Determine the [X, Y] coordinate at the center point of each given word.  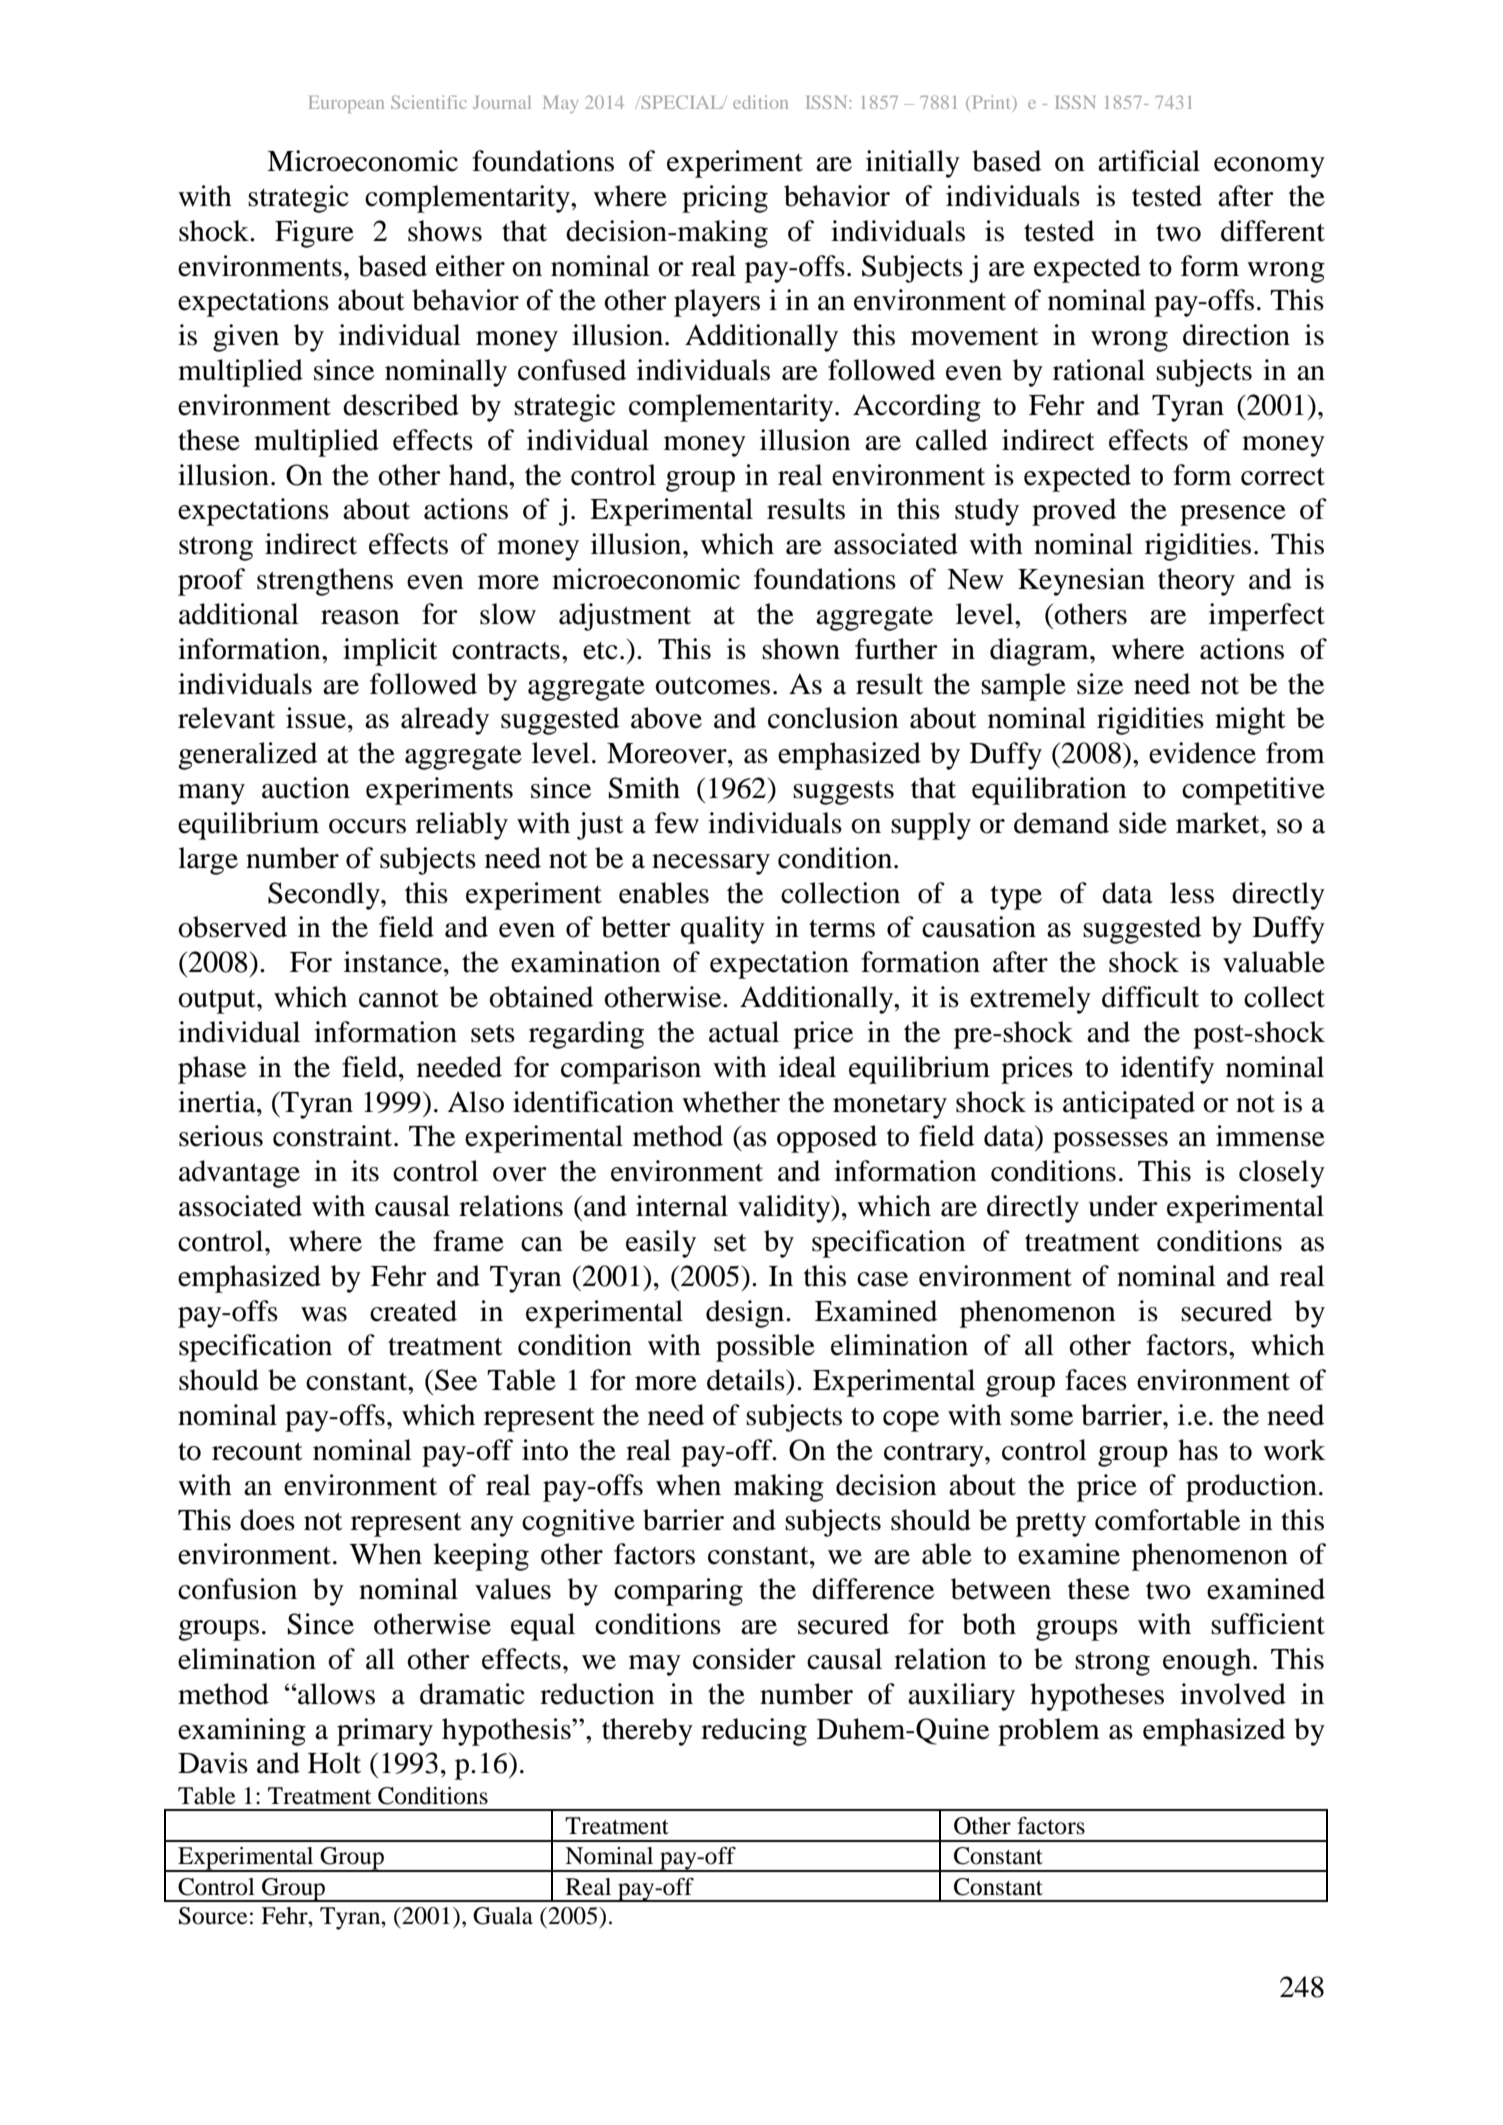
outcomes [712, 686]
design [746, 1314]
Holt [334, 1763]
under [1123, 1206]
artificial [1149, 161]
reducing [754, 1732]
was [324, 1314]
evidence [1202, 753]
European [346, 104]
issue [317, 718]
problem [1049, 1732]
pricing [725, 199]
